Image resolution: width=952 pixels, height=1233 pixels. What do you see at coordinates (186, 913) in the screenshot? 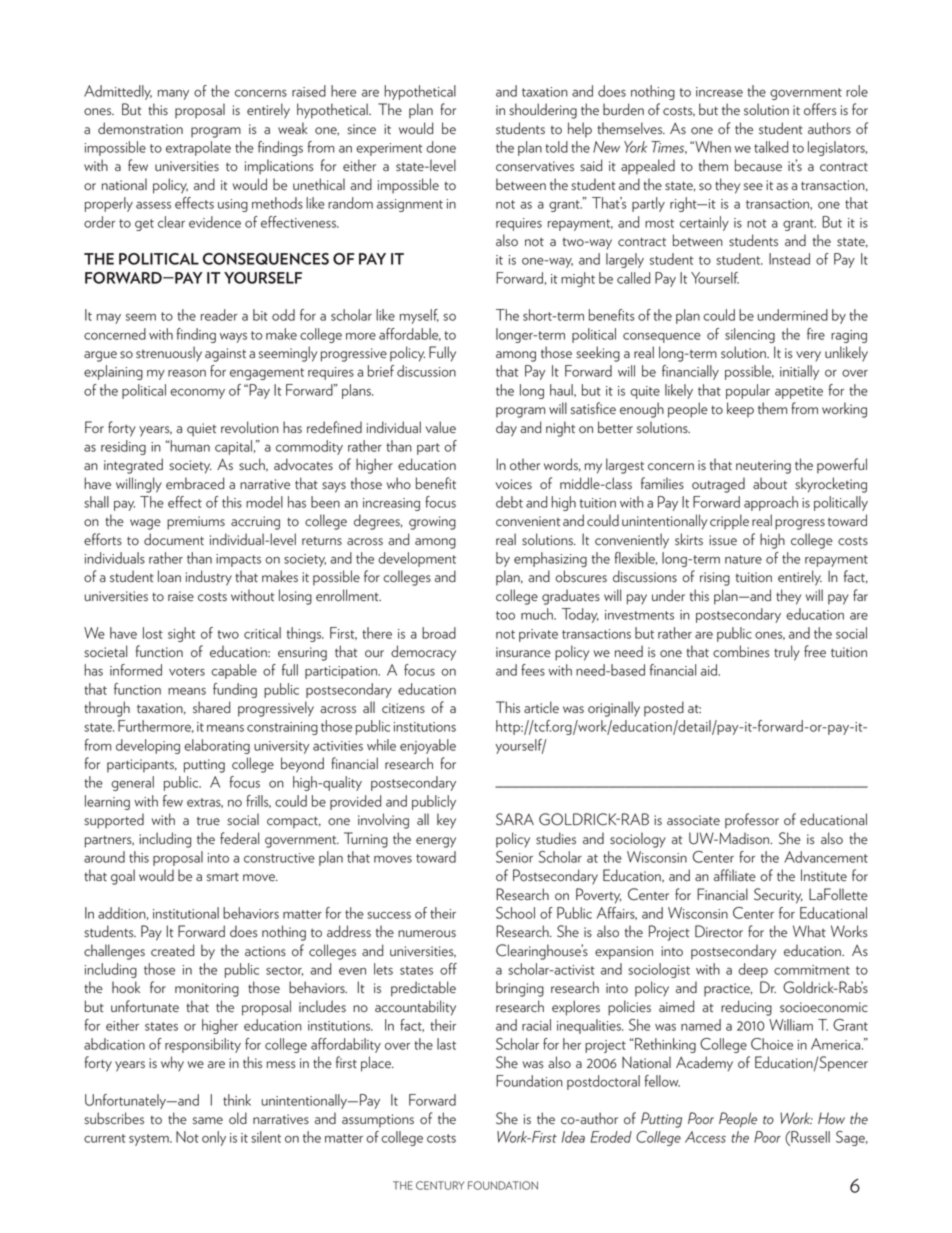
I see `institutional` at bounding box center [186, 913].
